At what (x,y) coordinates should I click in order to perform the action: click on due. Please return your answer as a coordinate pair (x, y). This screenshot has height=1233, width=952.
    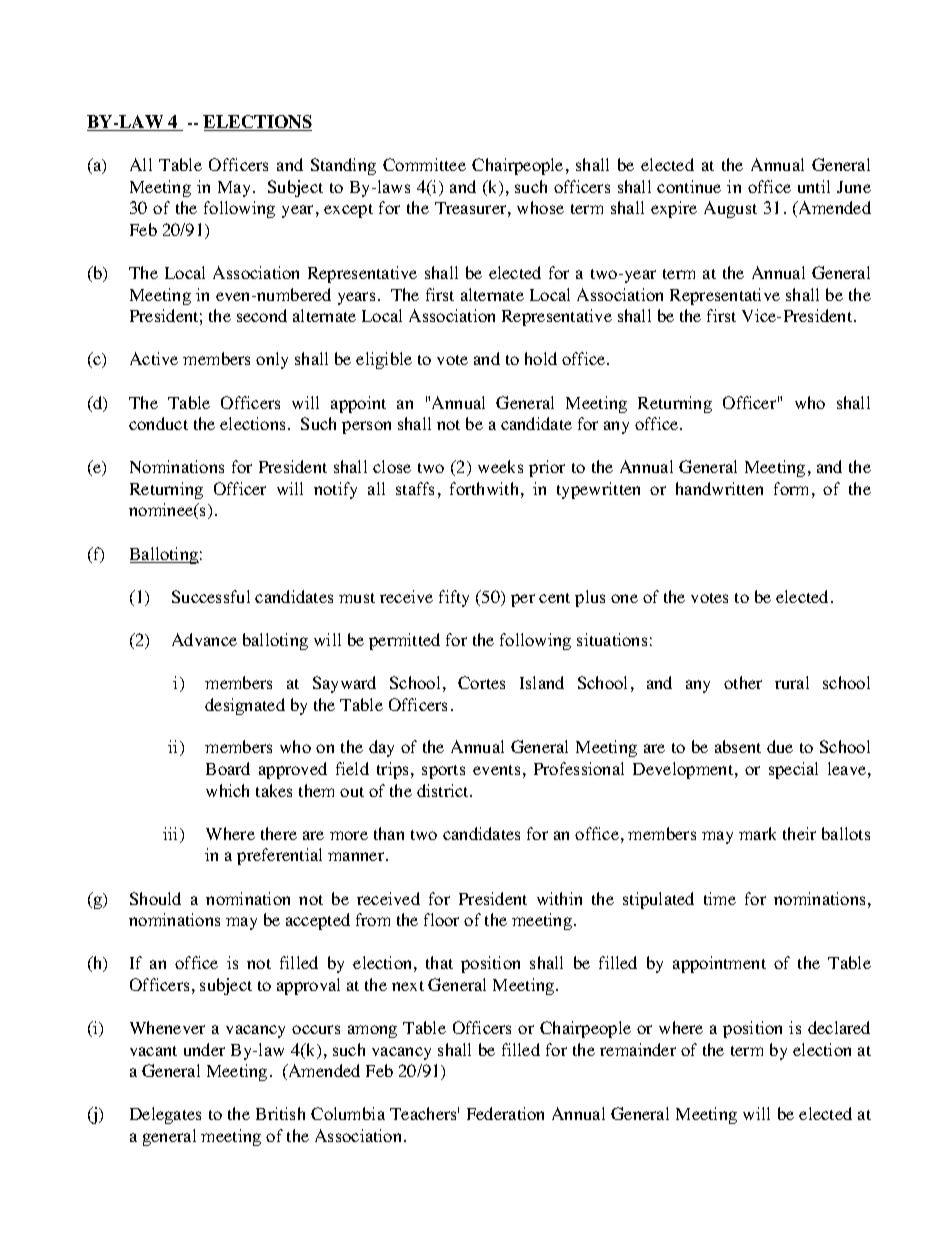
    Looking at the image, I should click on (780, 746).
